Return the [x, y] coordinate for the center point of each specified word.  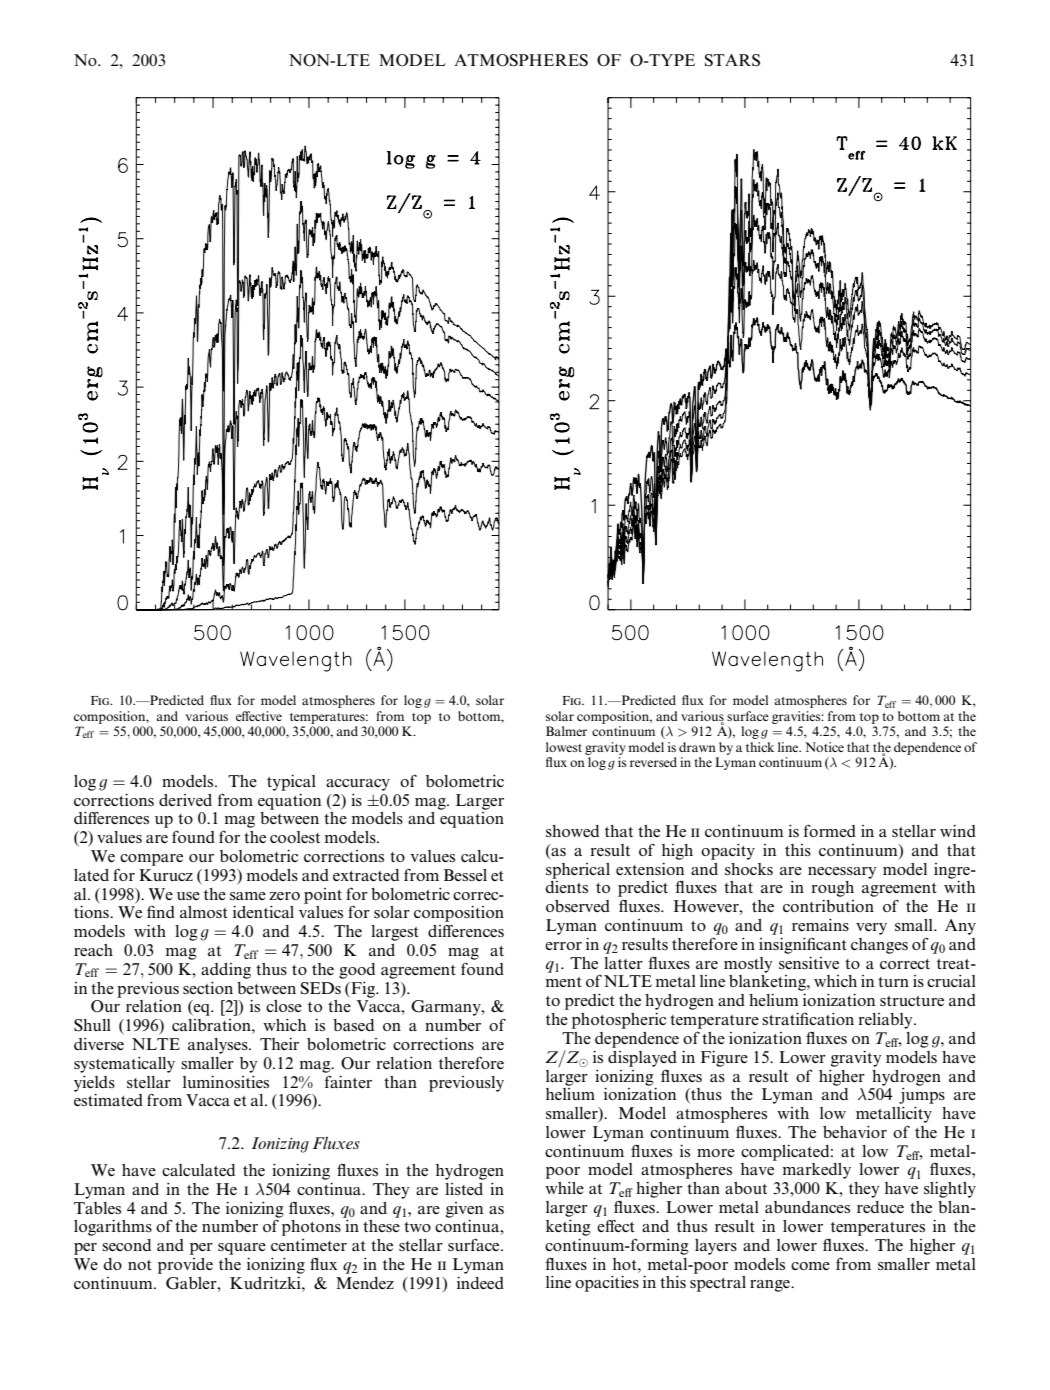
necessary [842, 873]
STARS [732, 60]
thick [760, 747]
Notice [824, 747]
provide [185, 1266]
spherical [578, 871]
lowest [564, 747]
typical [291, 783]
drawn [697, 747]
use [188, 896]
